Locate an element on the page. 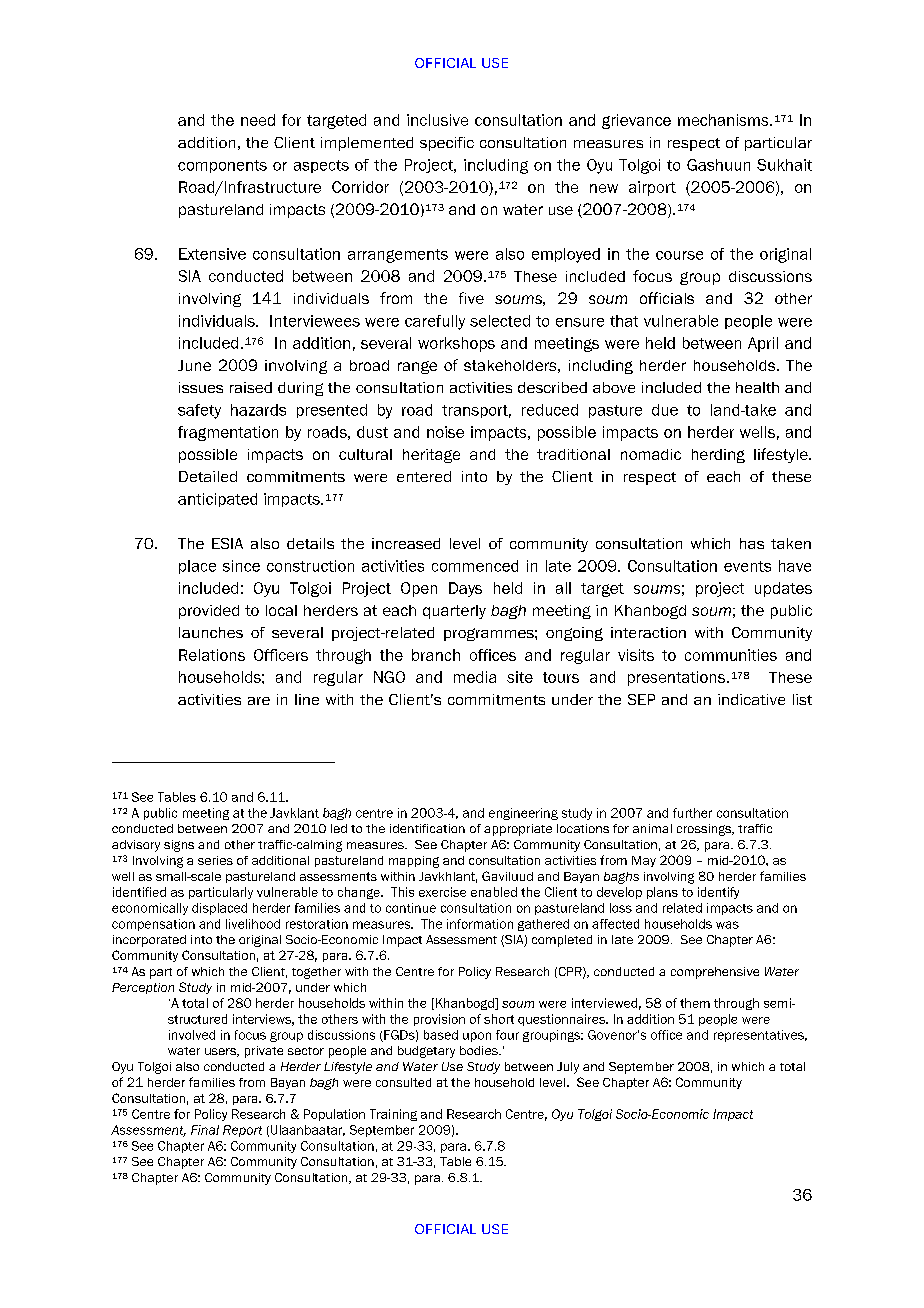  enabled is located at coordinates (494, 892).
